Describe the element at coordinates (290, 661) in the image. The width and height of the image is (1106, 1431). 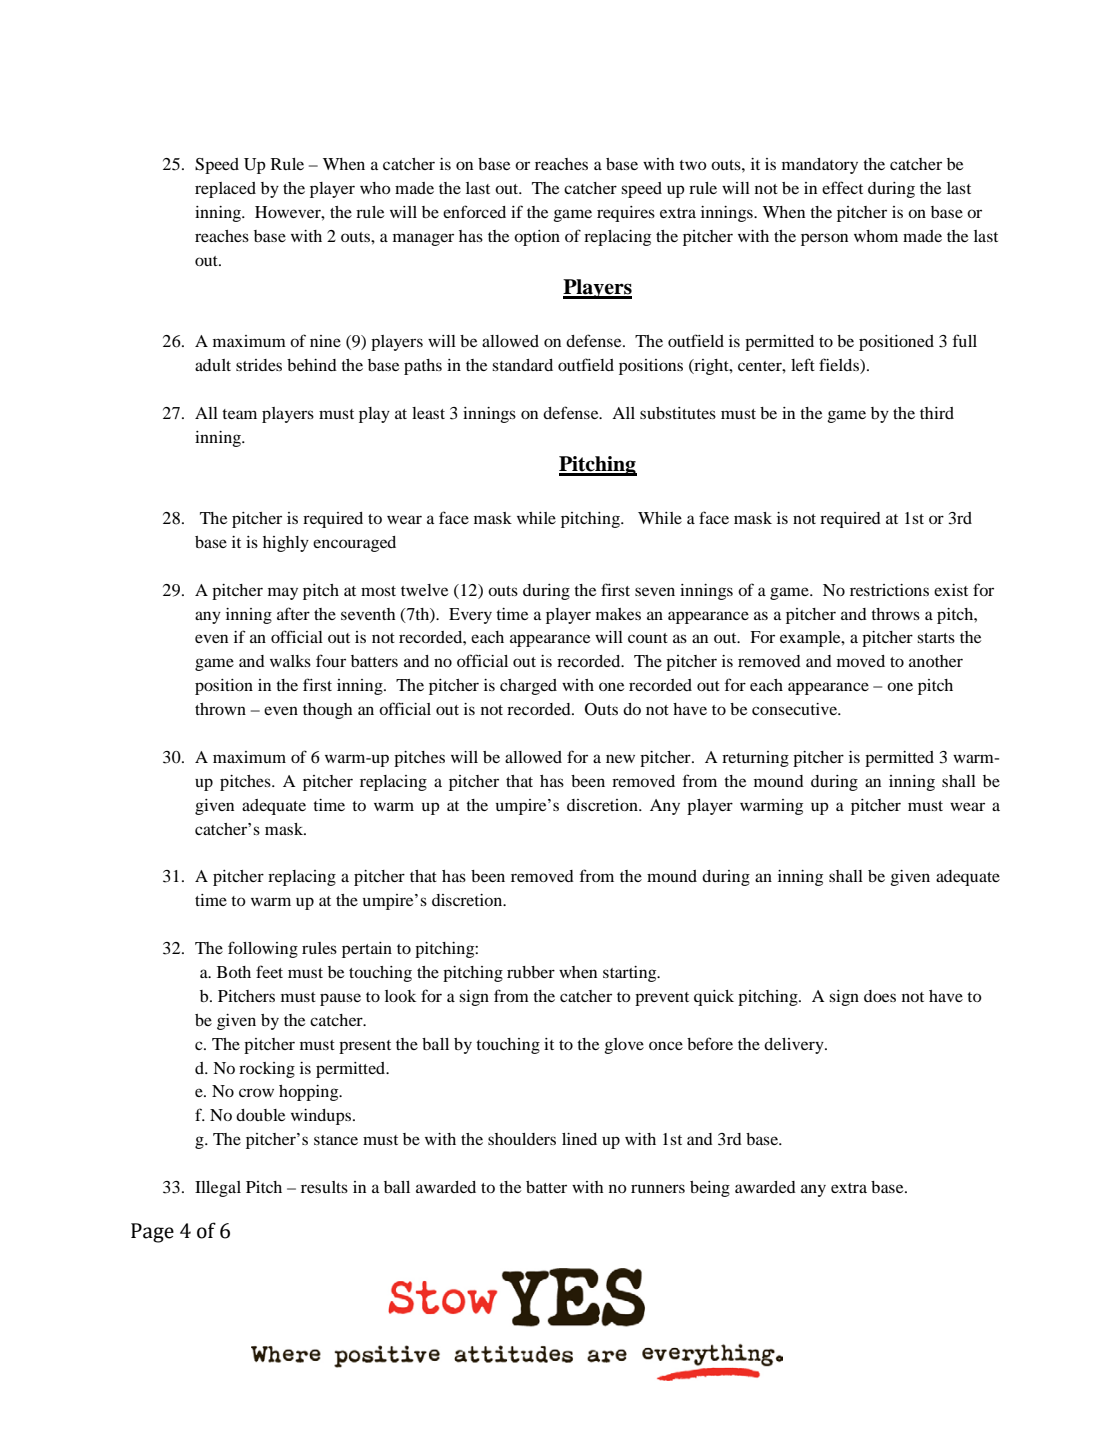
I see `walks` at that location.
